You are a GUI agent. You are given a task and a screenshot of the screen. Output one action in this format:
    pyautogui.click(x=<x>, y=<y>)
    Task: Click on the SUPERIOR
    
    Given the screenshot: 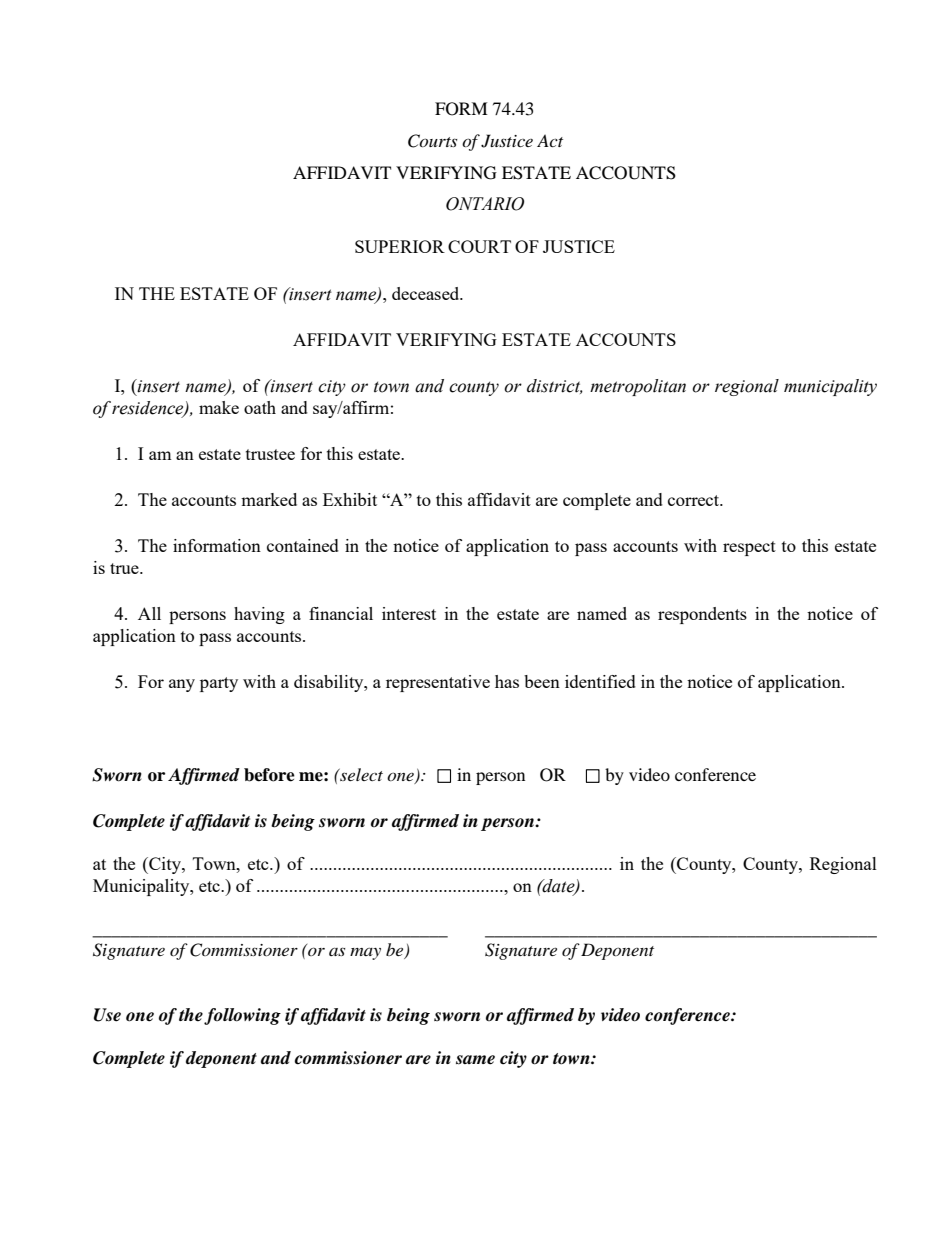 What is the action you would take?
    pyautogui.click(x=400, y=246)
